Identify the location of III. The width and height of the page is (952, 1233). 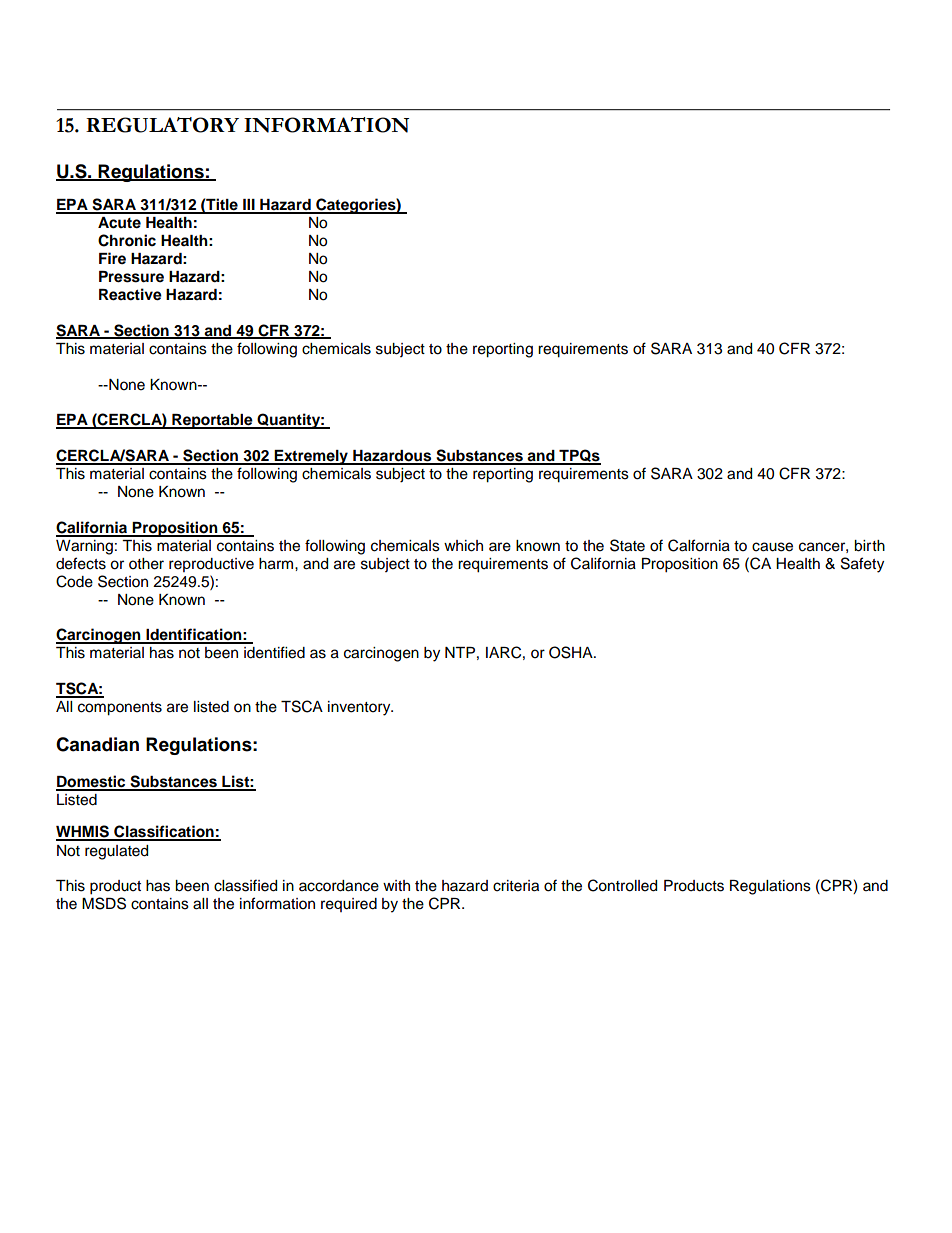
(249, 206).
